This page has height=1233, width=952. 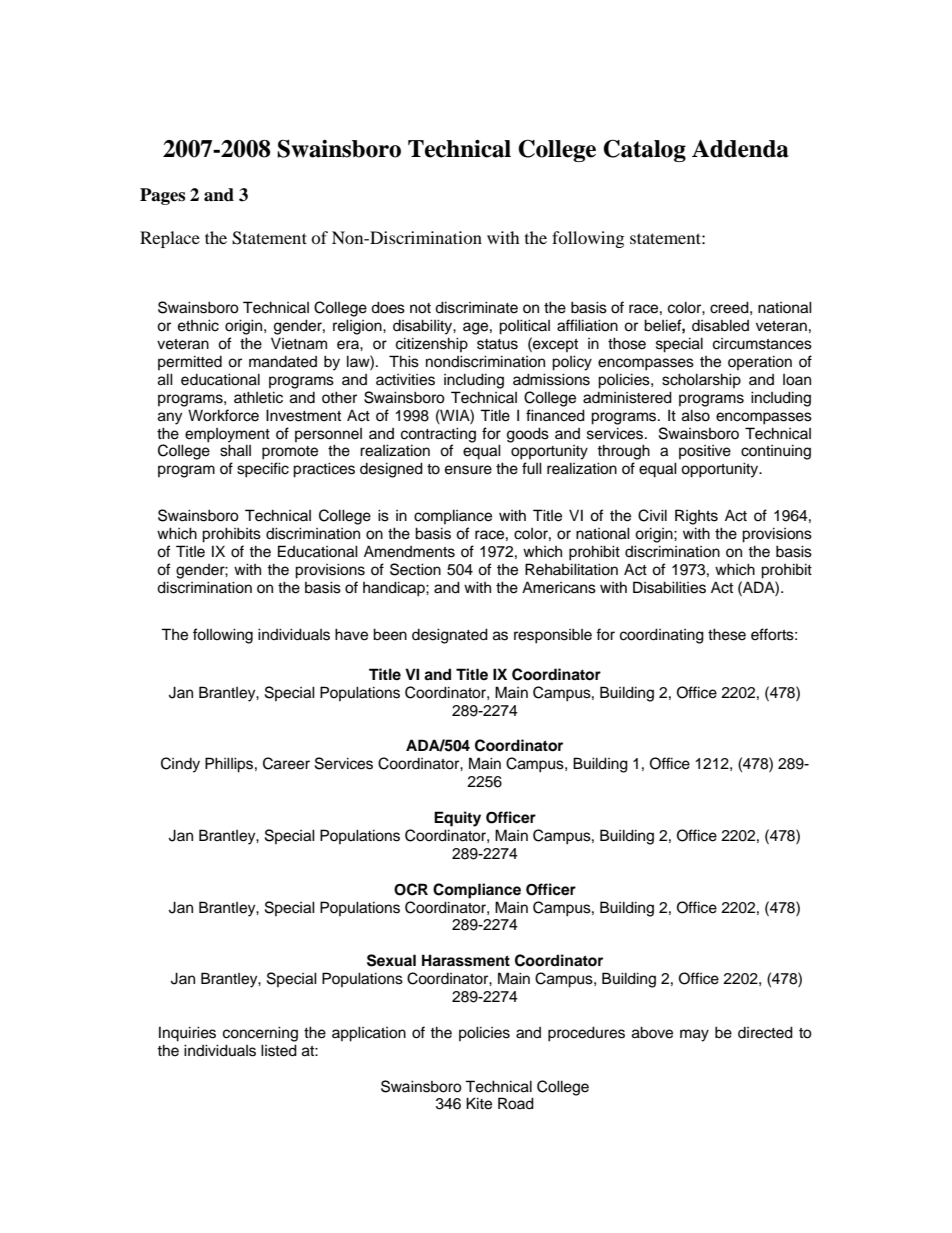 I want to click on these, so click(x=727, y=634).
